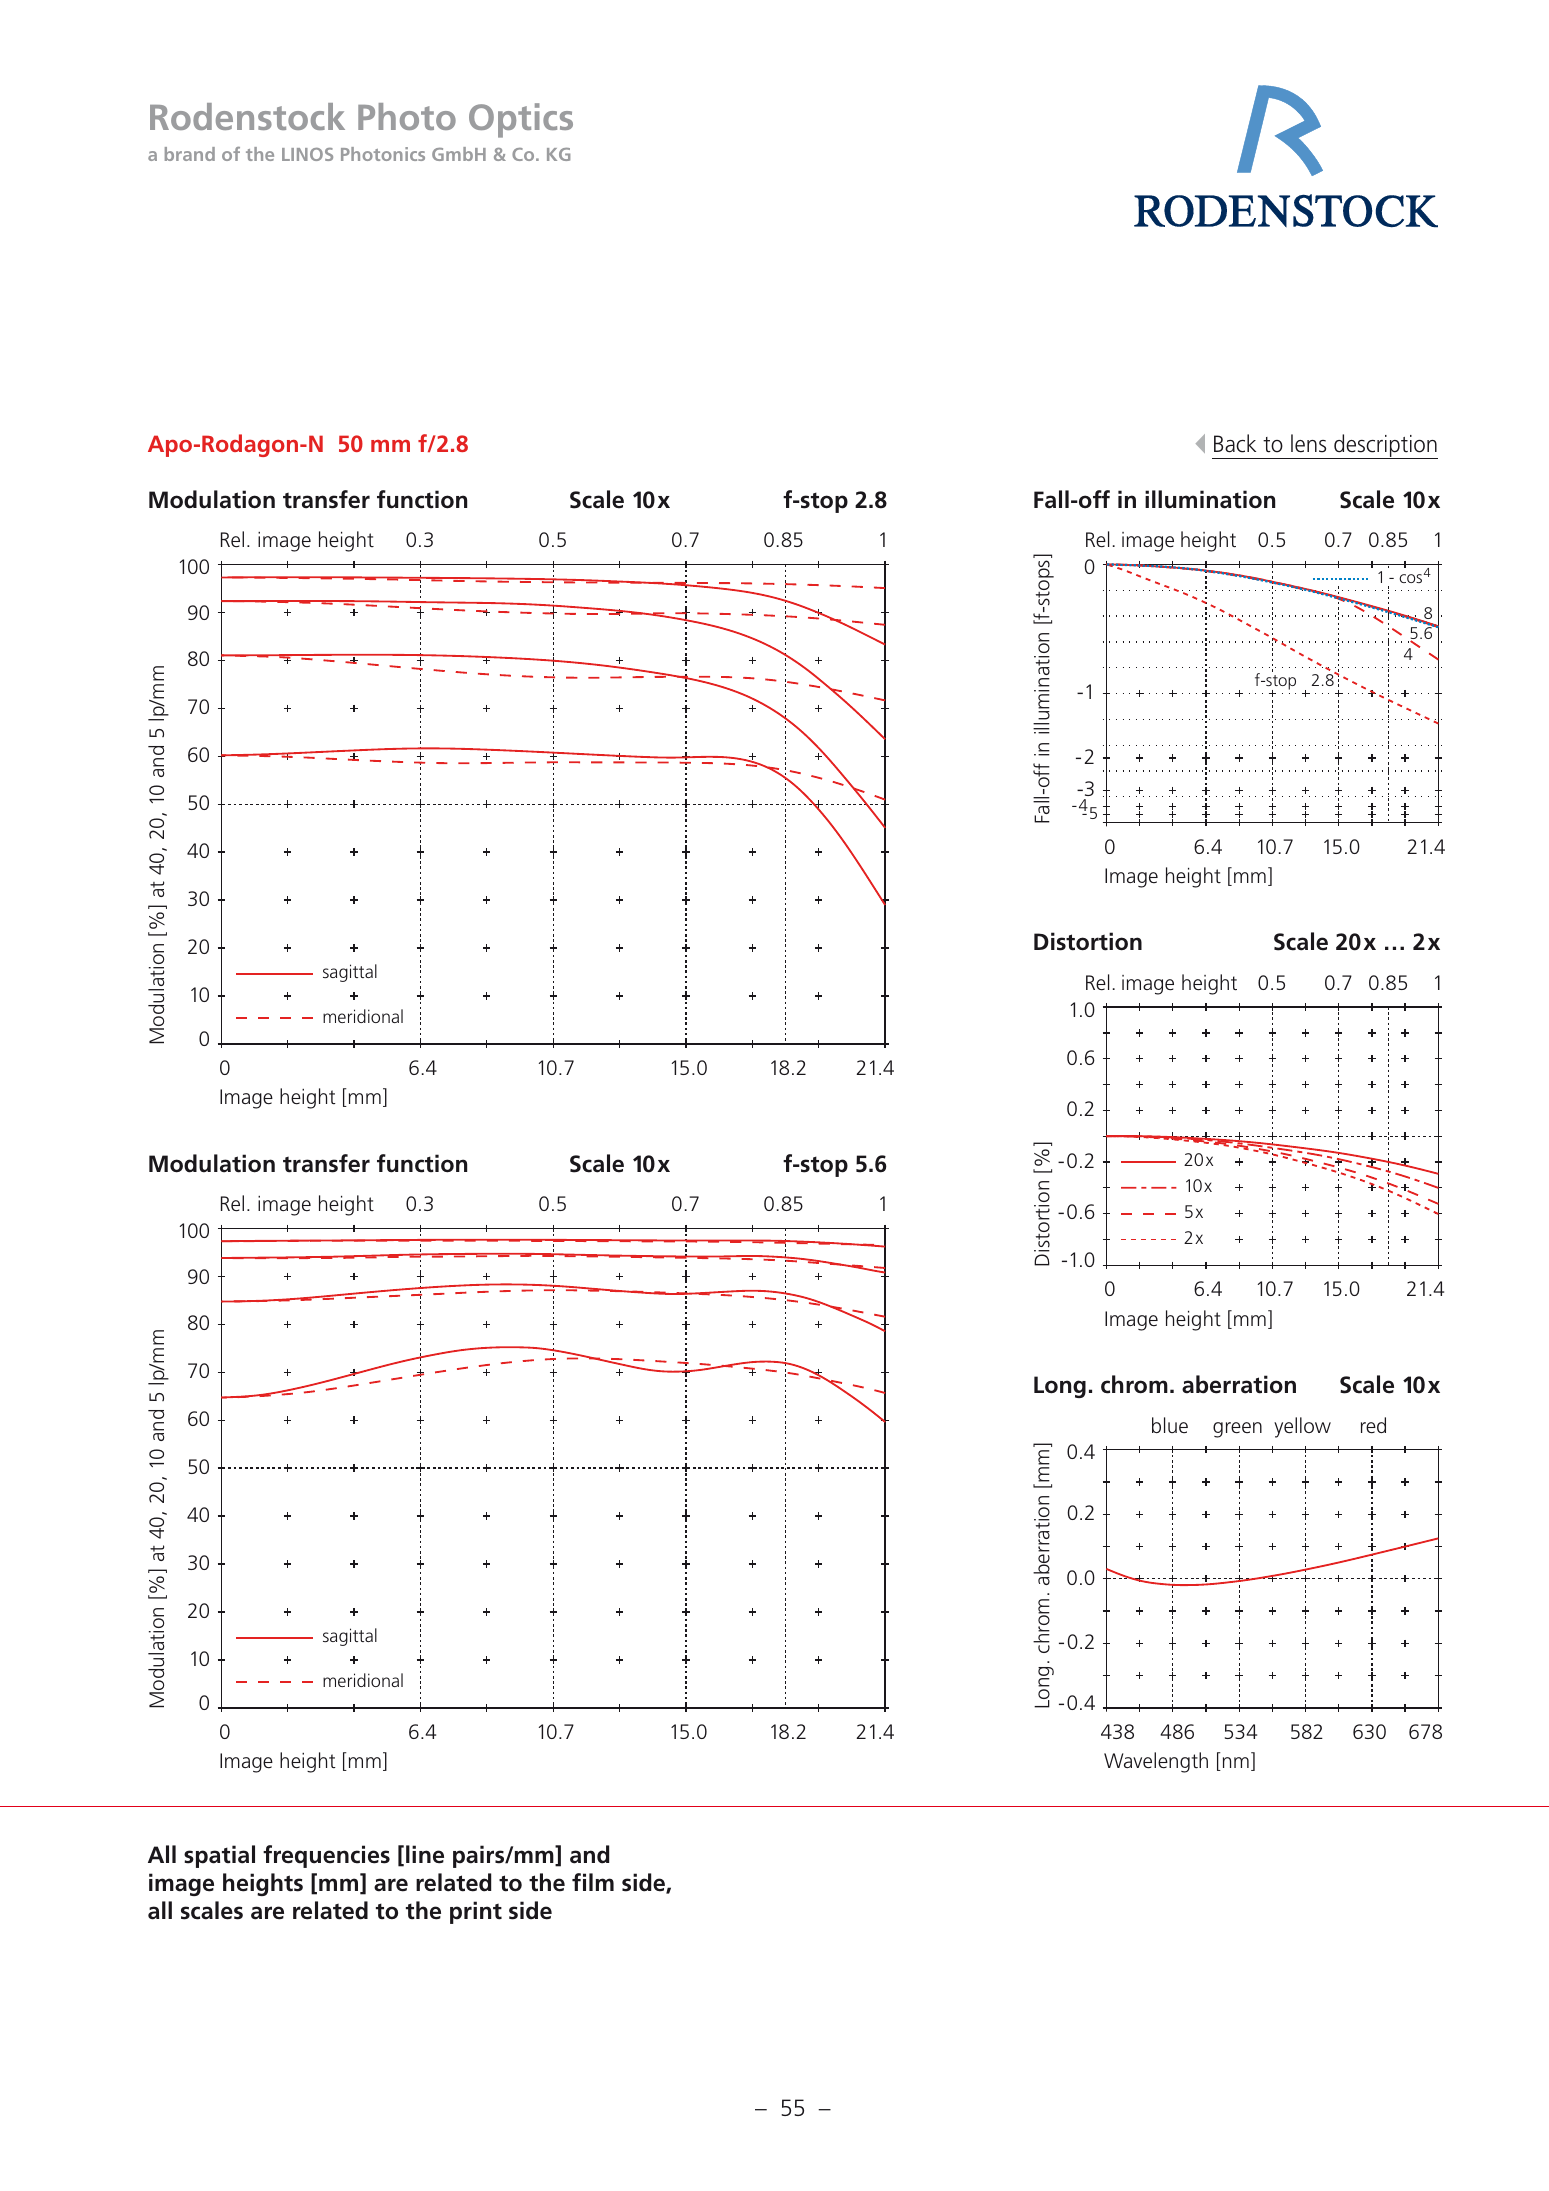 This screenshot has height=2191, width=1549. I want to click on blue, so click(1170, 1425).
